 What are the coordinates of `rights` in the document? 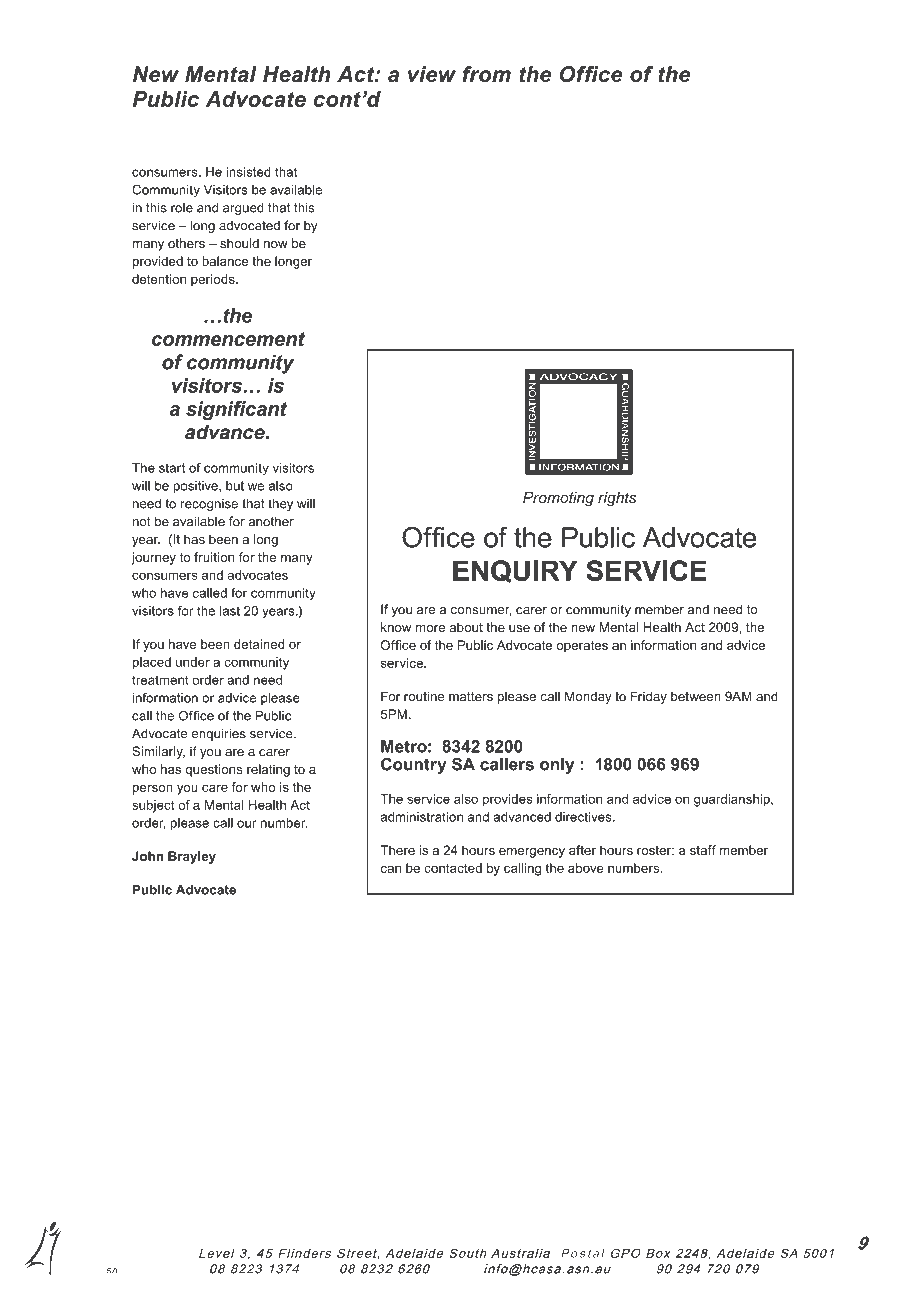 It's located at (617, 499).
